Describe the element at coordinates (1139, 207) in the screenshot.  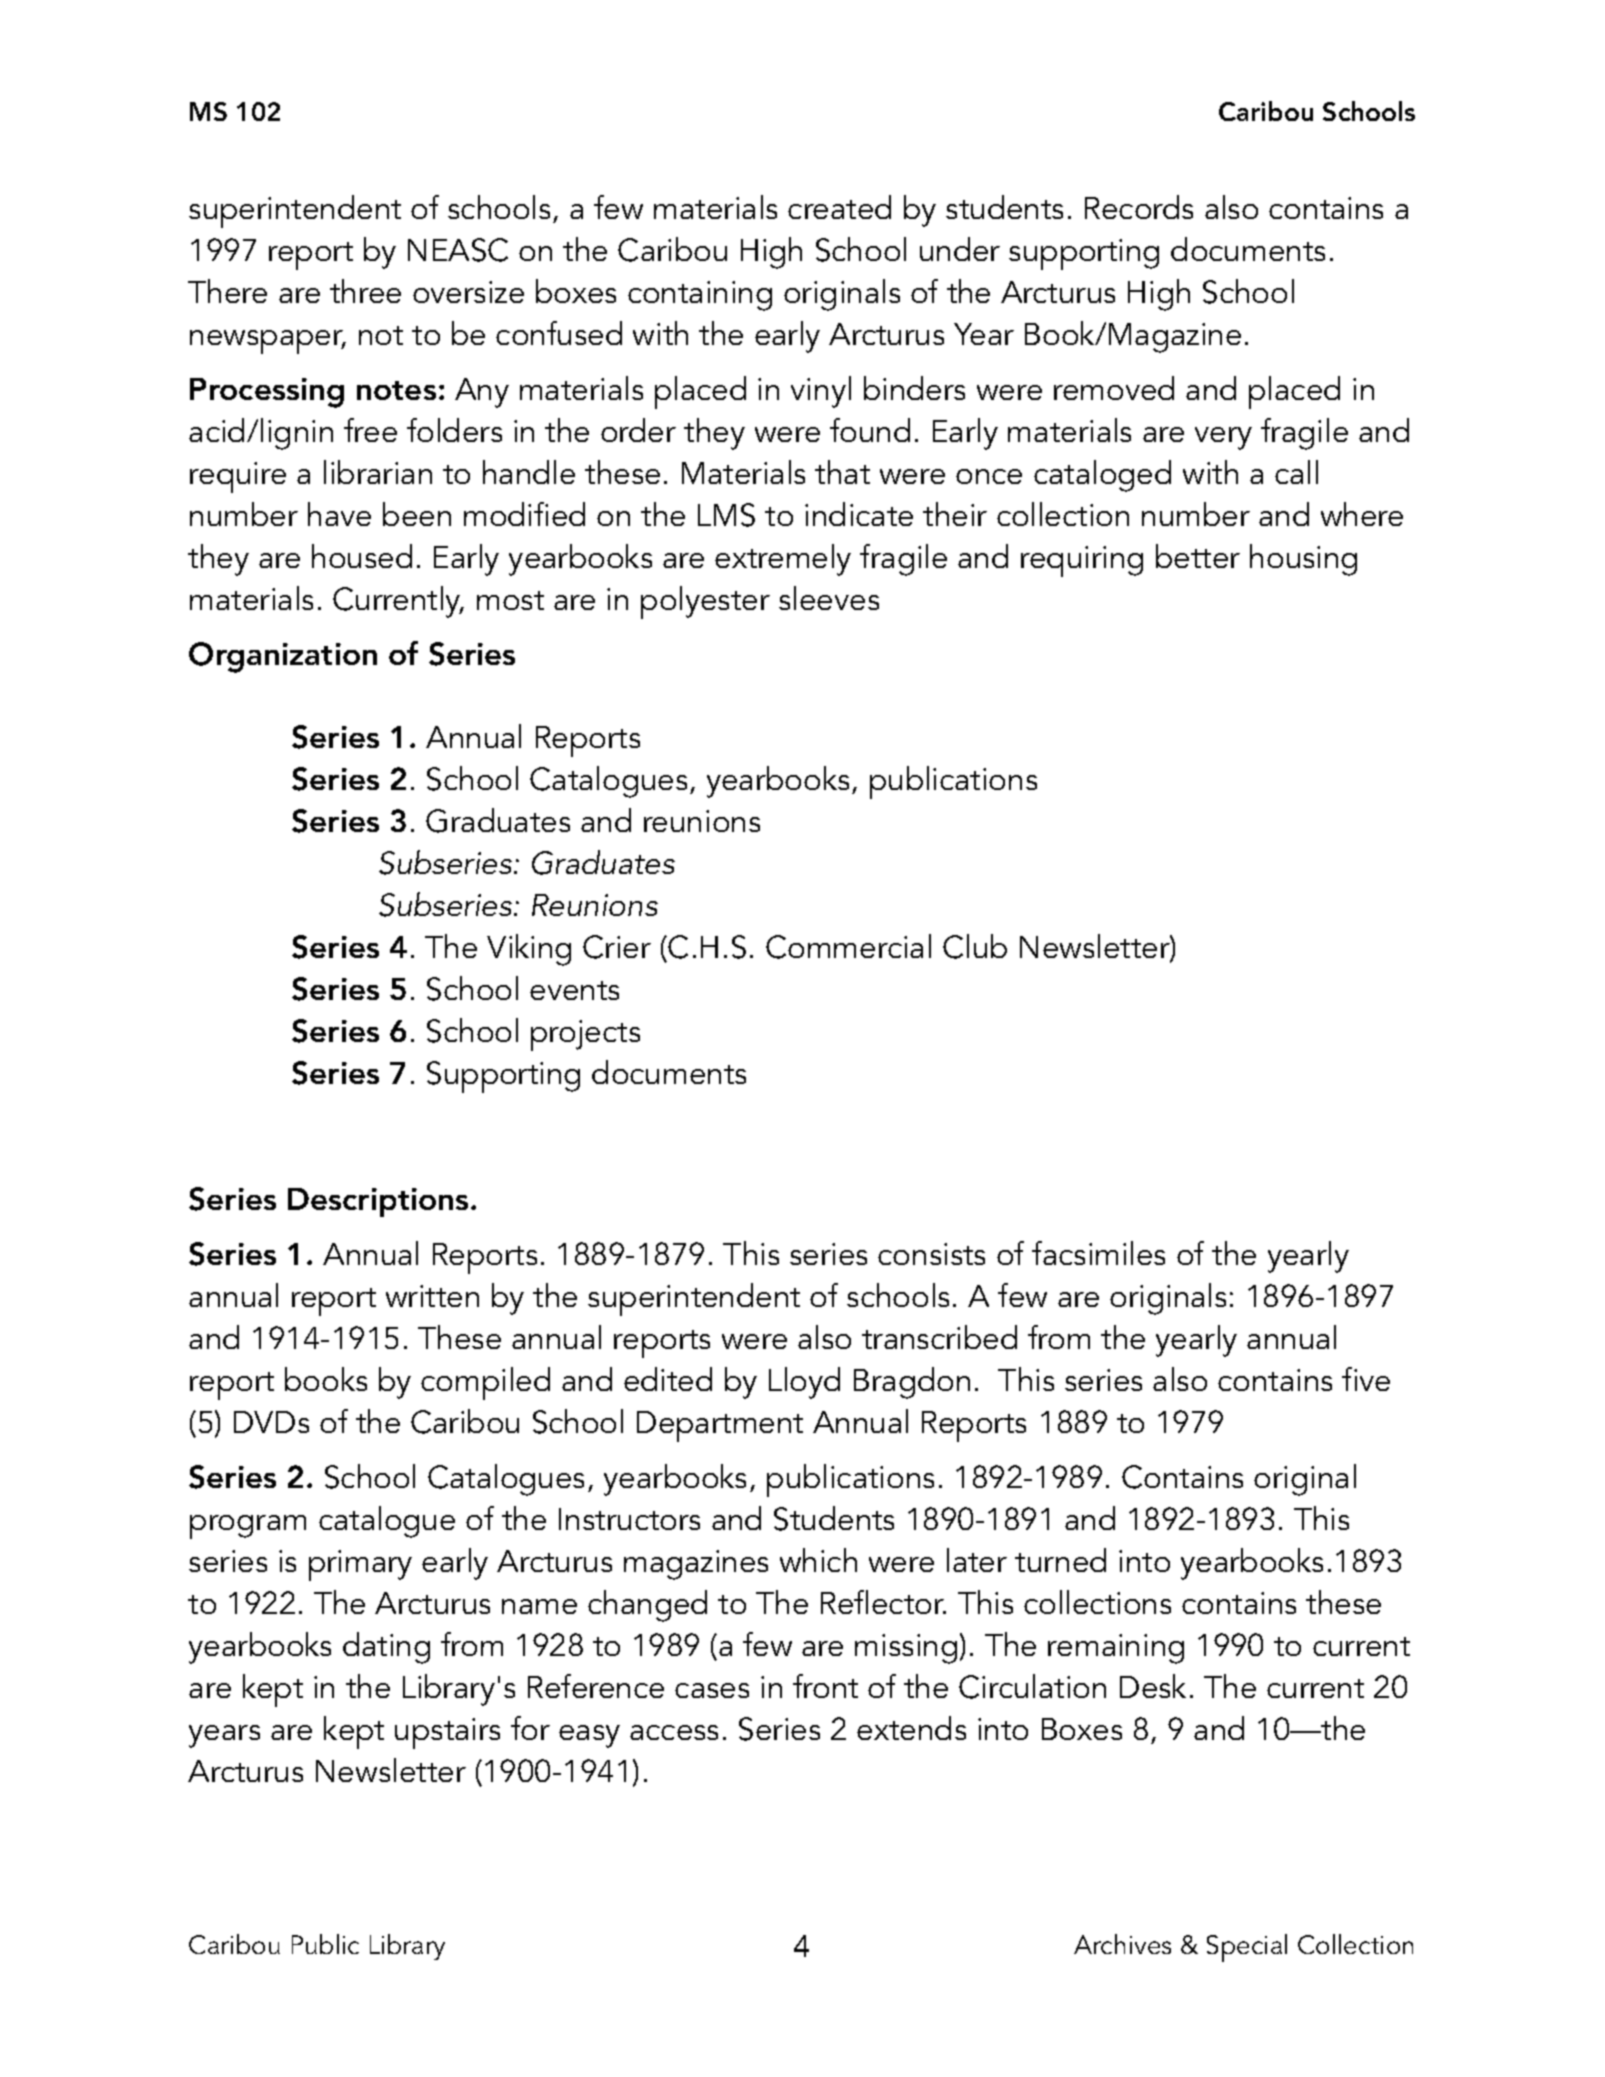
I see `Records` at that location.
